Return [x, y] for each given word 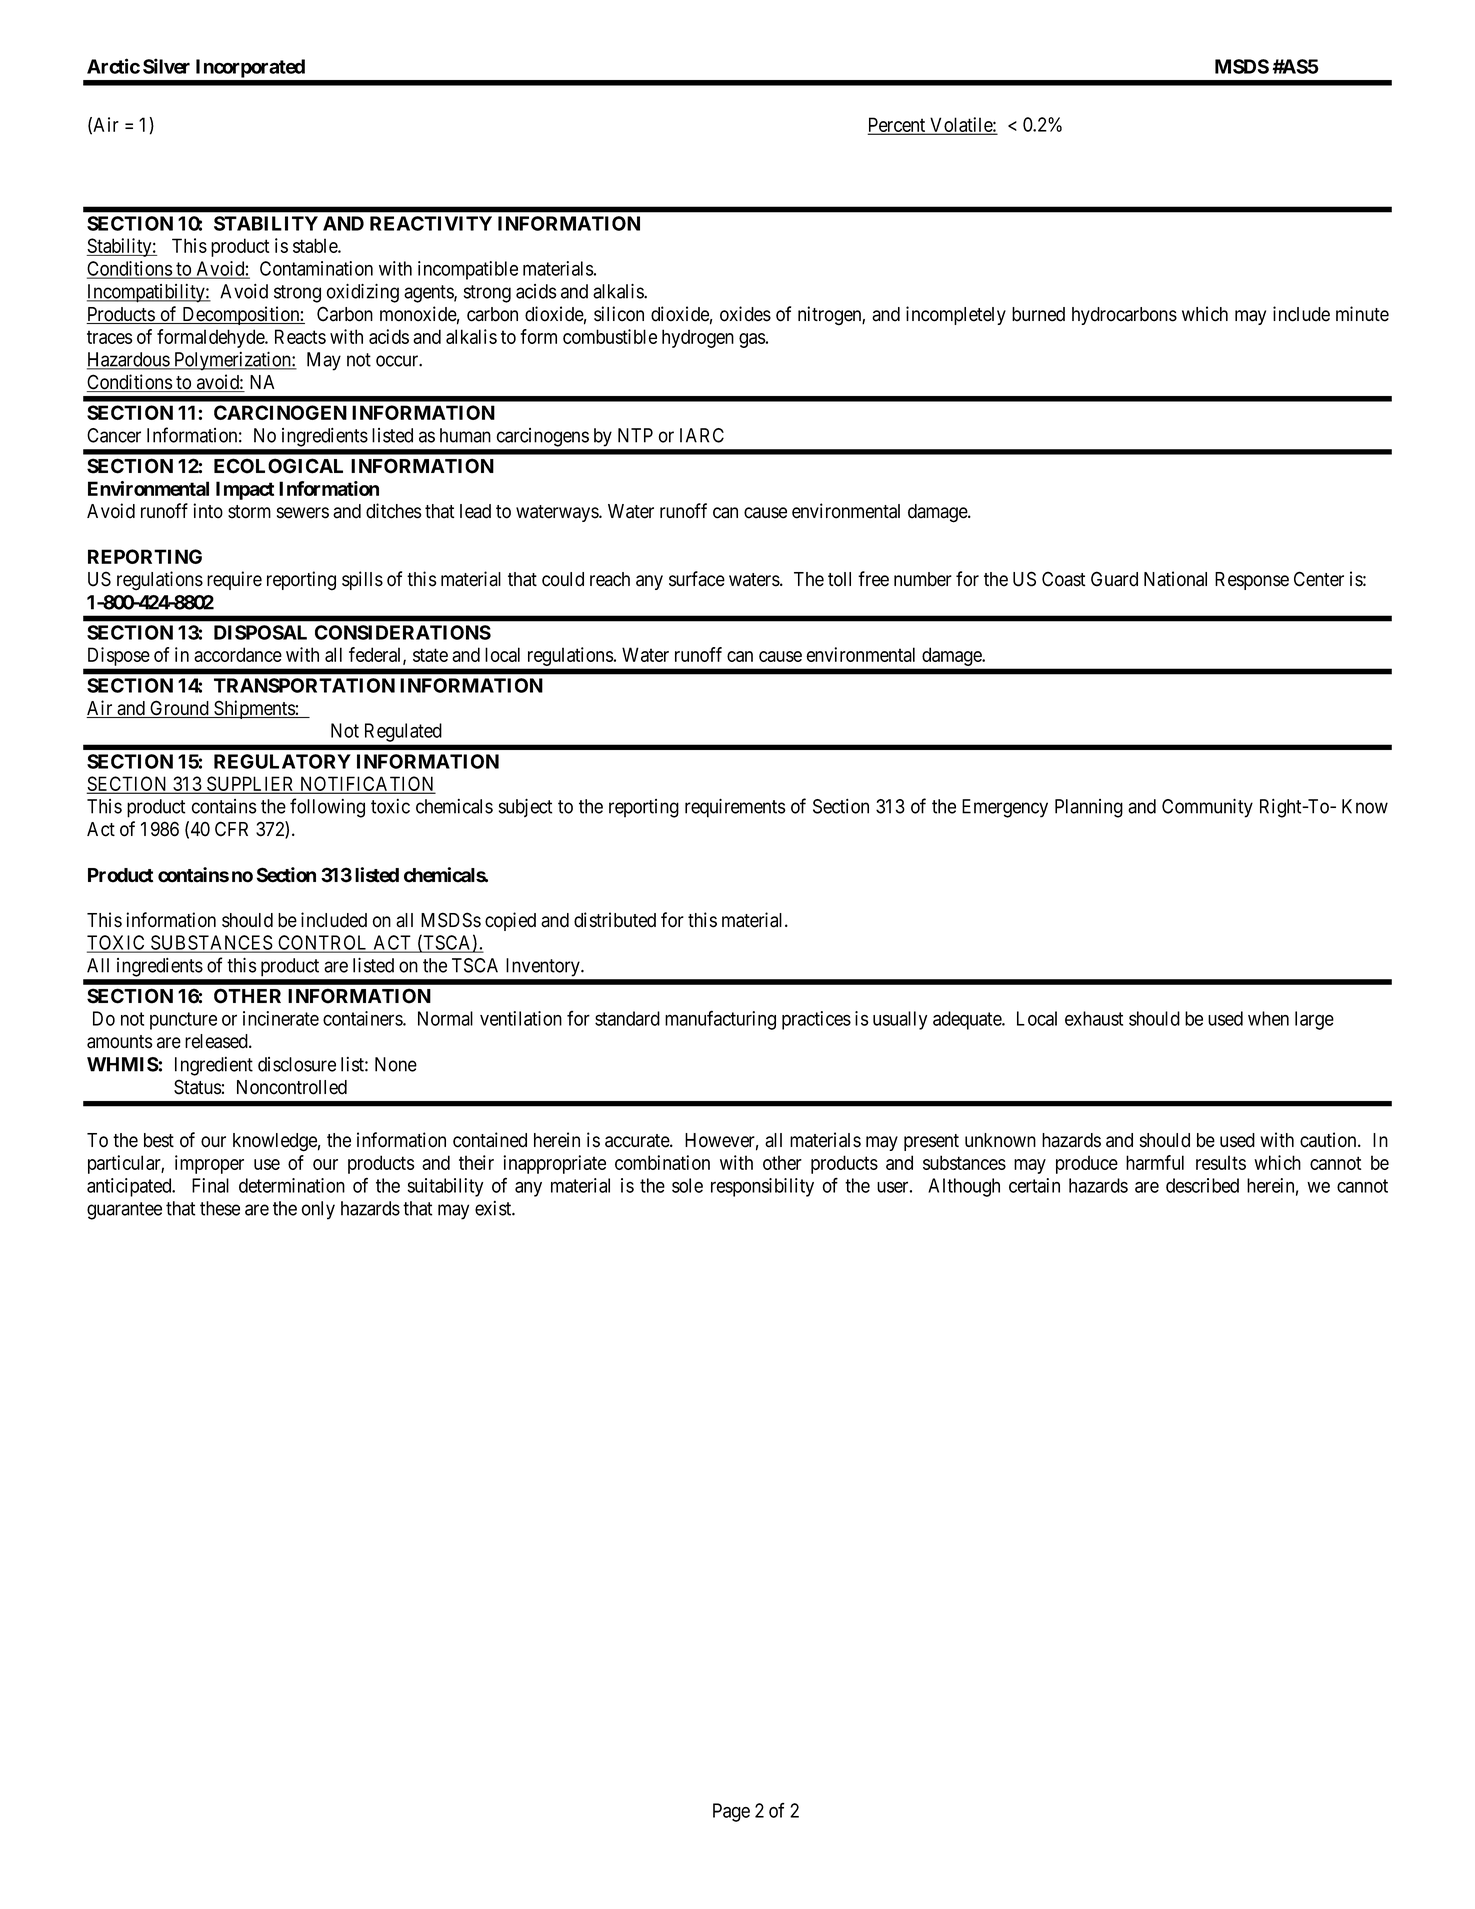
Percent [898, 125]
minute [1362, 314]
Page [731, 1812]
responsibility [762, 1187]
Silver [166, 66]
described [1202, 1185]
